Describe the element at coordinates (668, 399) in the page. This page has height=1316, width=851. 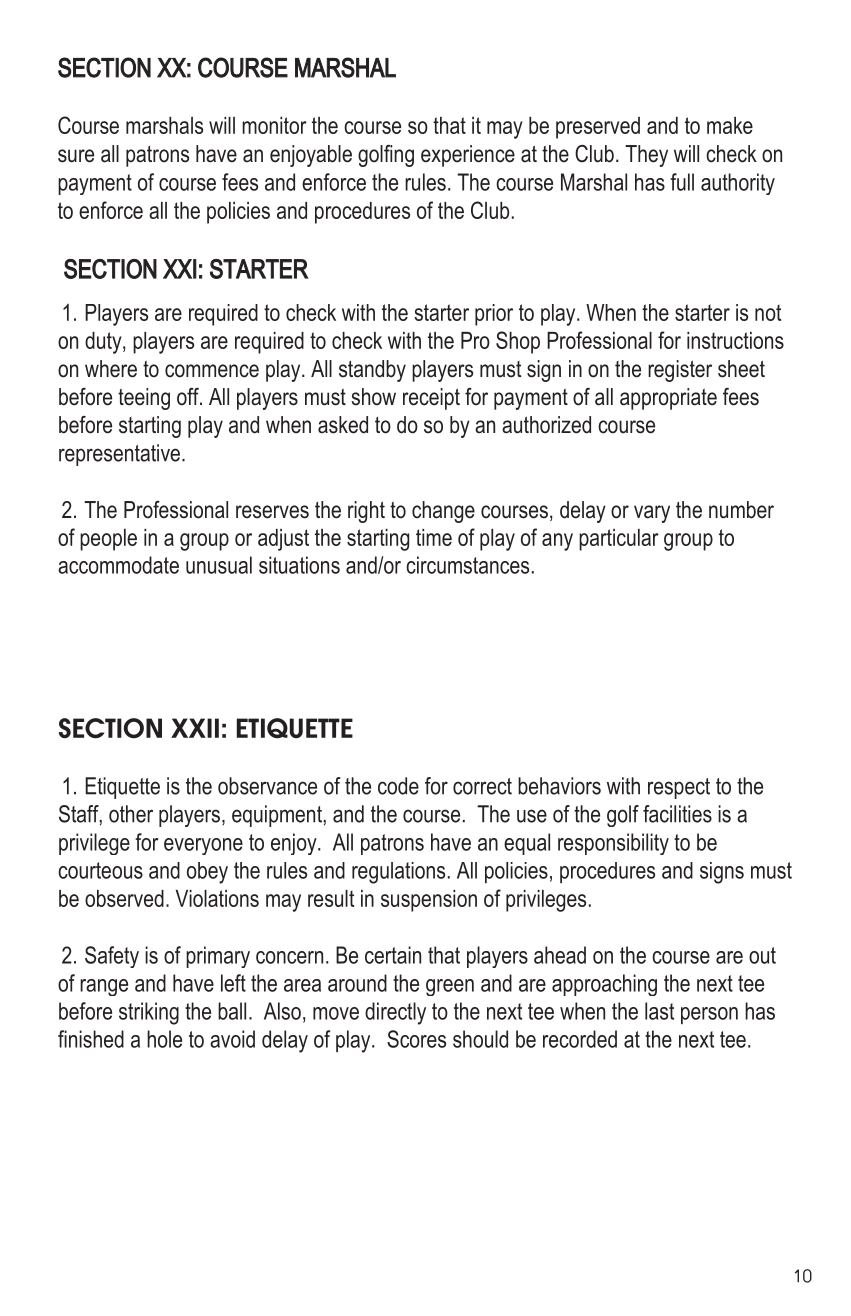
I see `appropriate` at that location.
